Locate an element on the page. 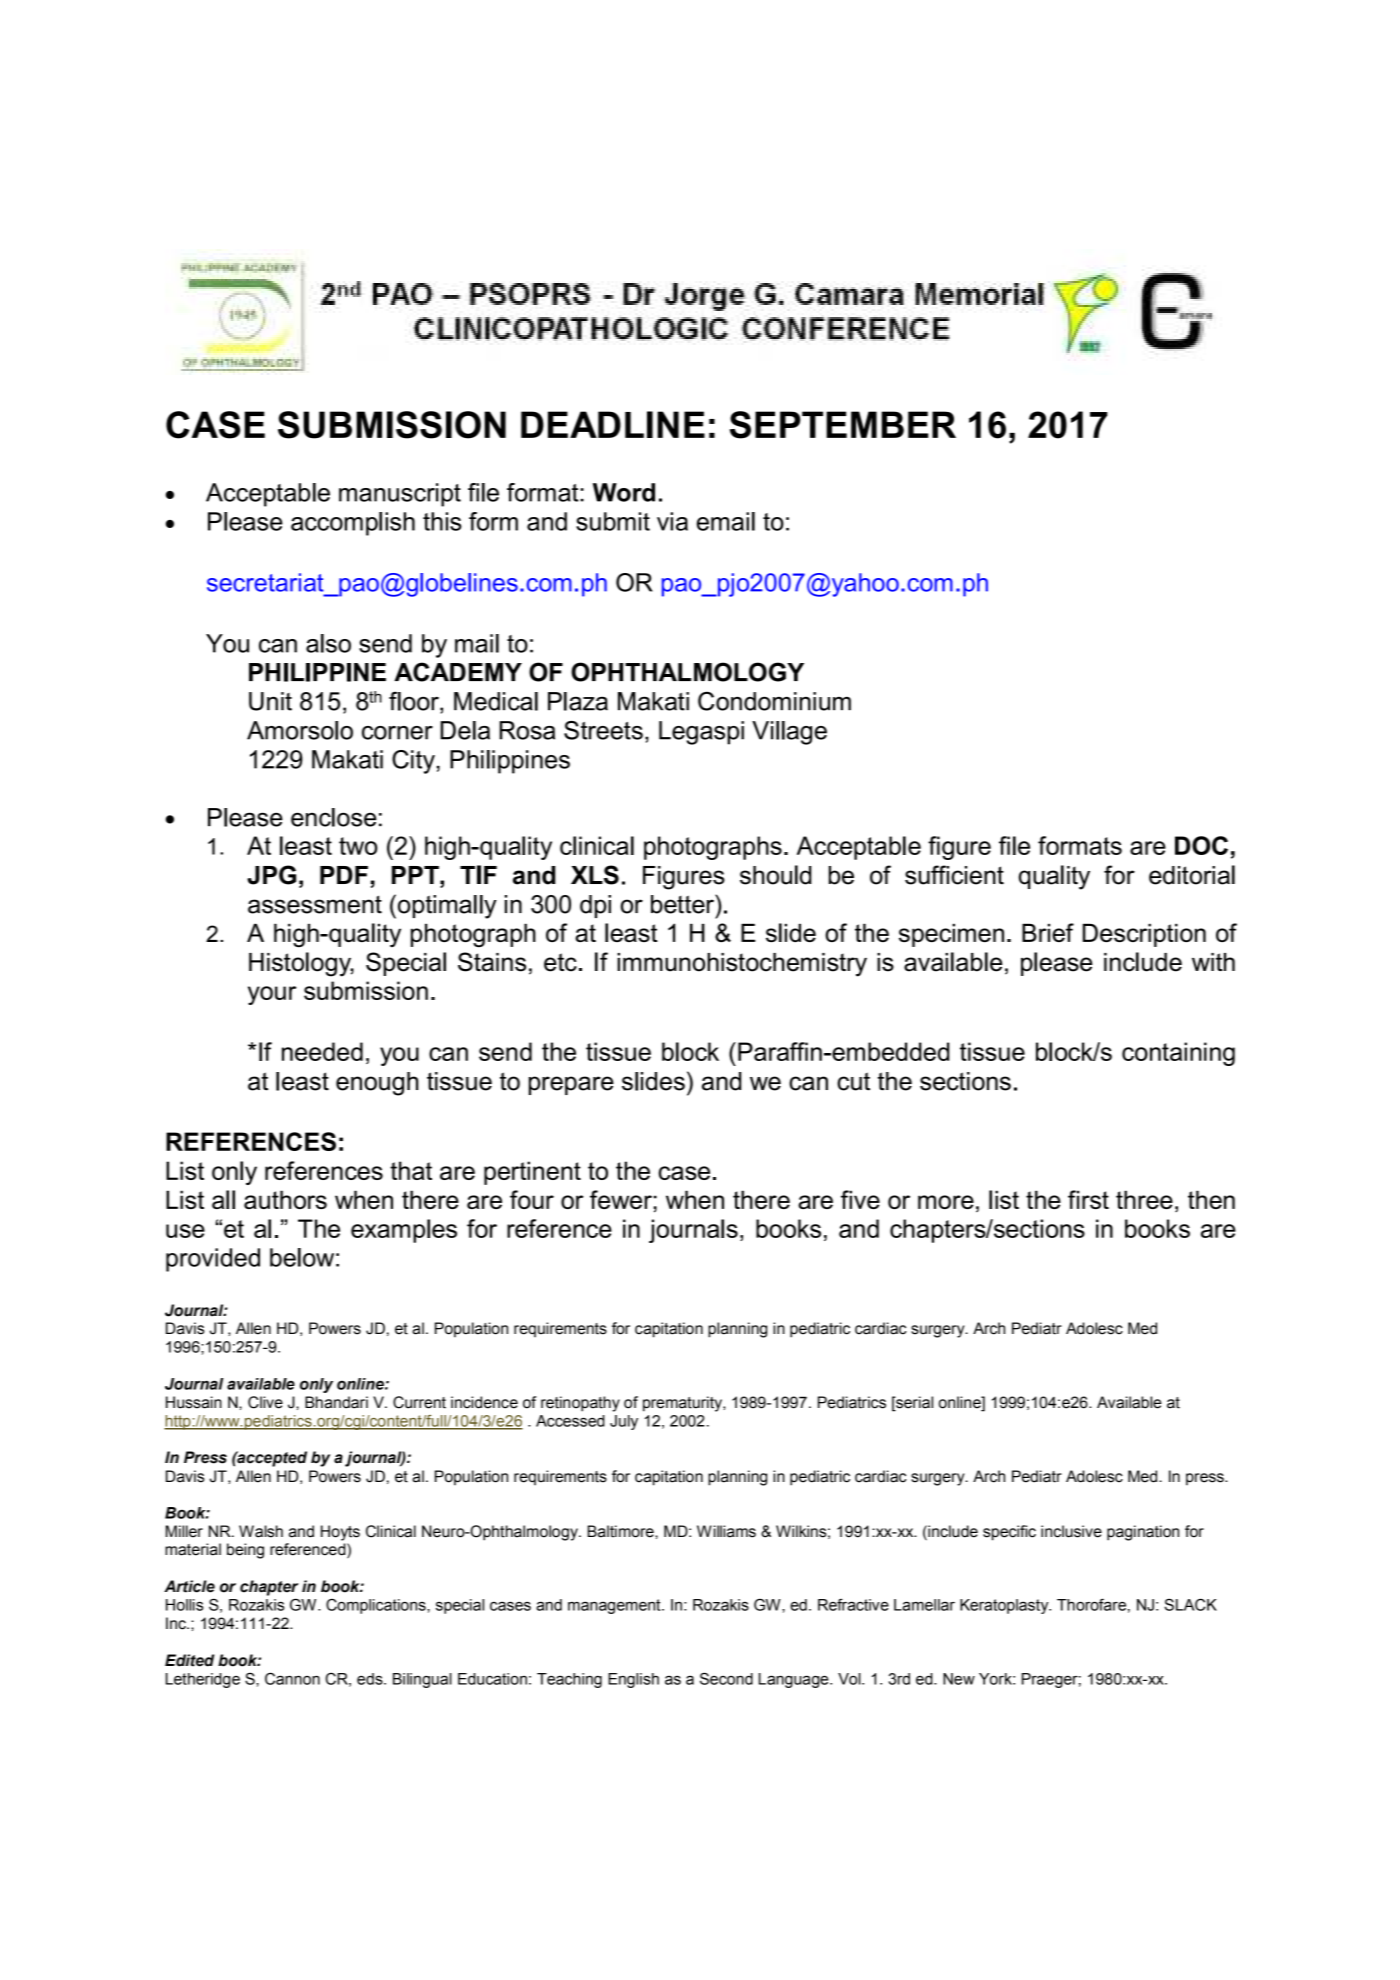 The height and width of the image is (1980, 1400). containing is located at coordinates (1178, 1054).
